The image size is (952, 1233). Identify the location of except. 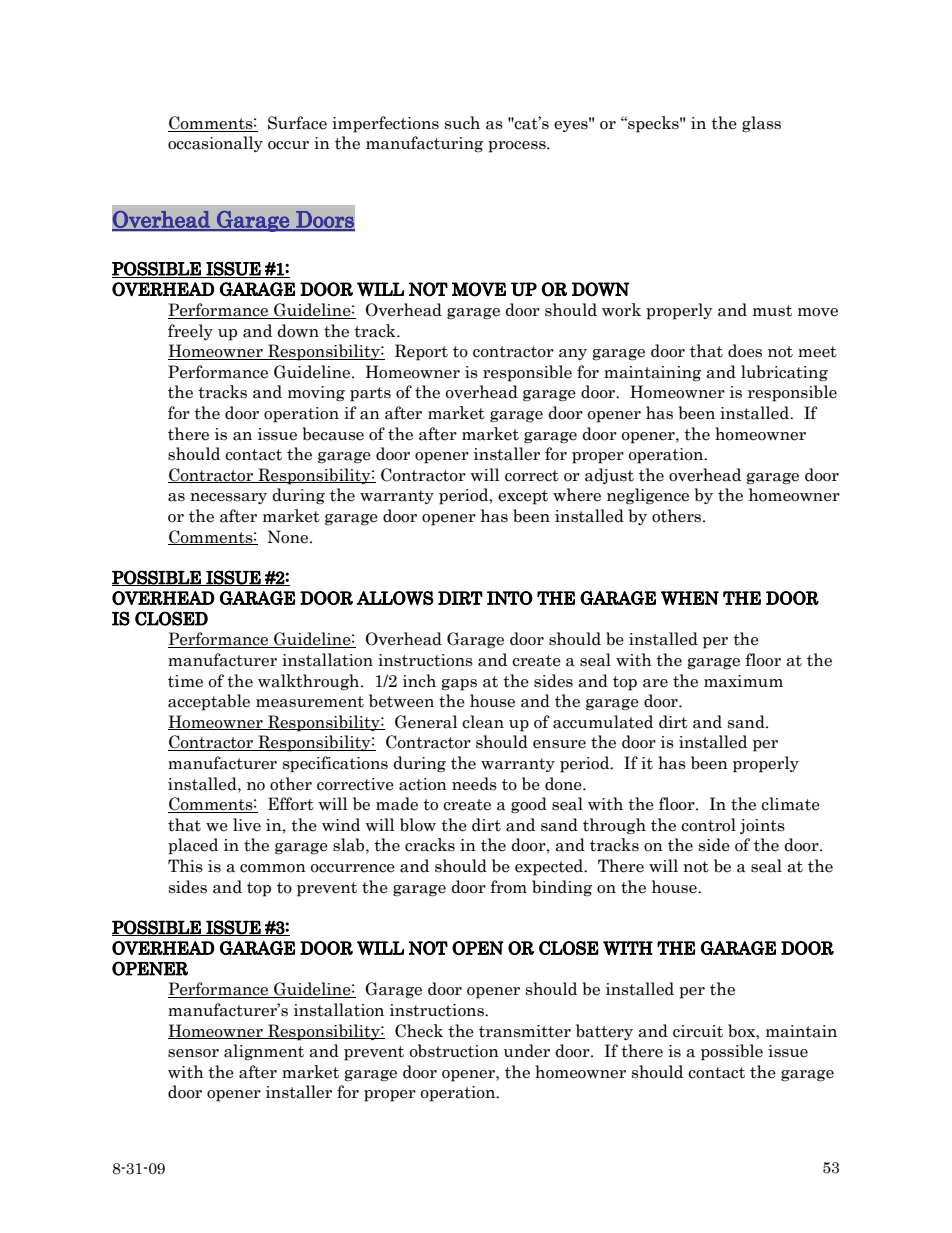
(523, 497).
